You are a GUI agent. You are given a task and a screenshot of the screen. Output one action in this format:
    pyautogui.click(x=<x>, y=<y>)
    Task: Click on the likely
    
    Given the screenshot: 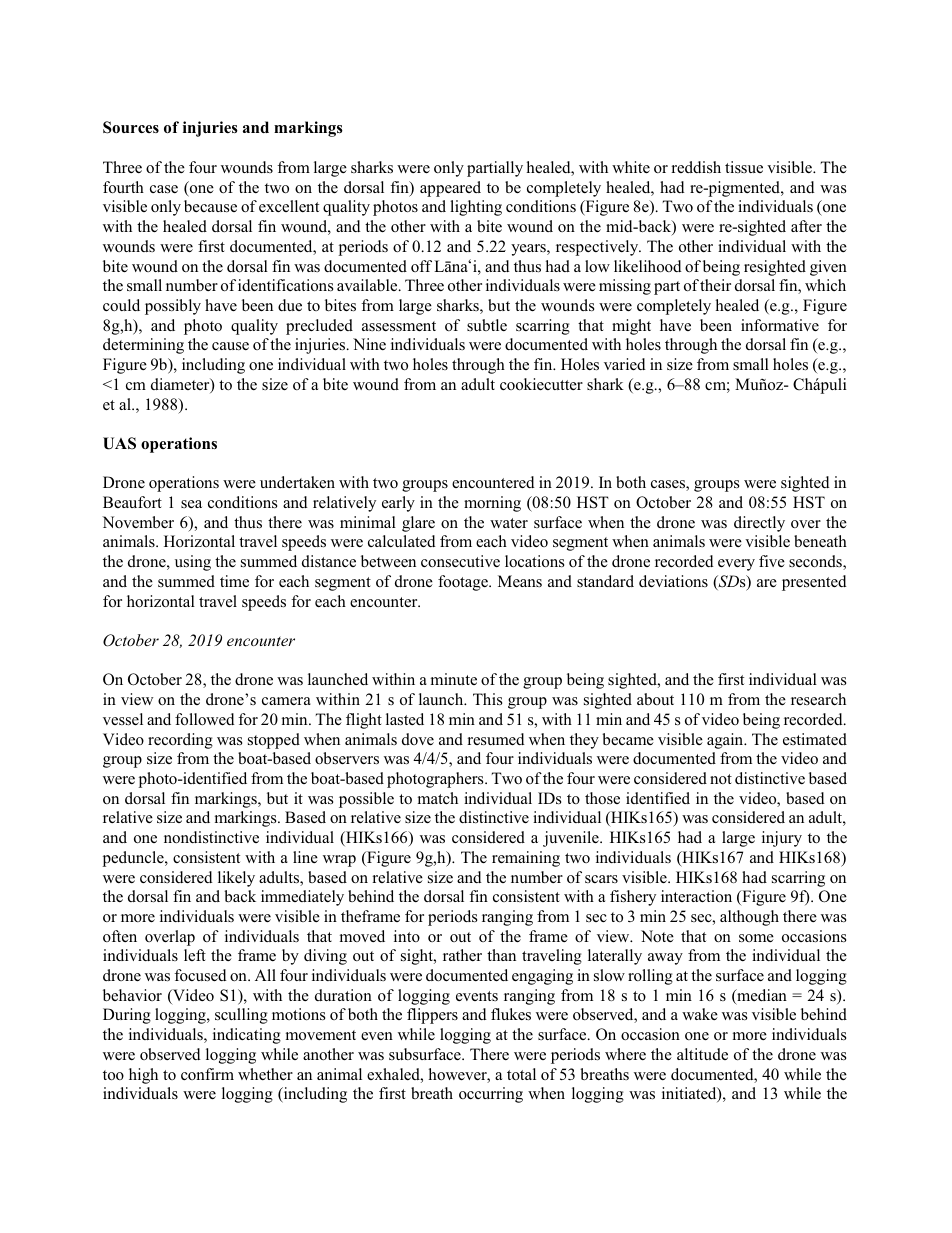 What is the action you would take?
    pyautogui.click(x=236, y=879)
